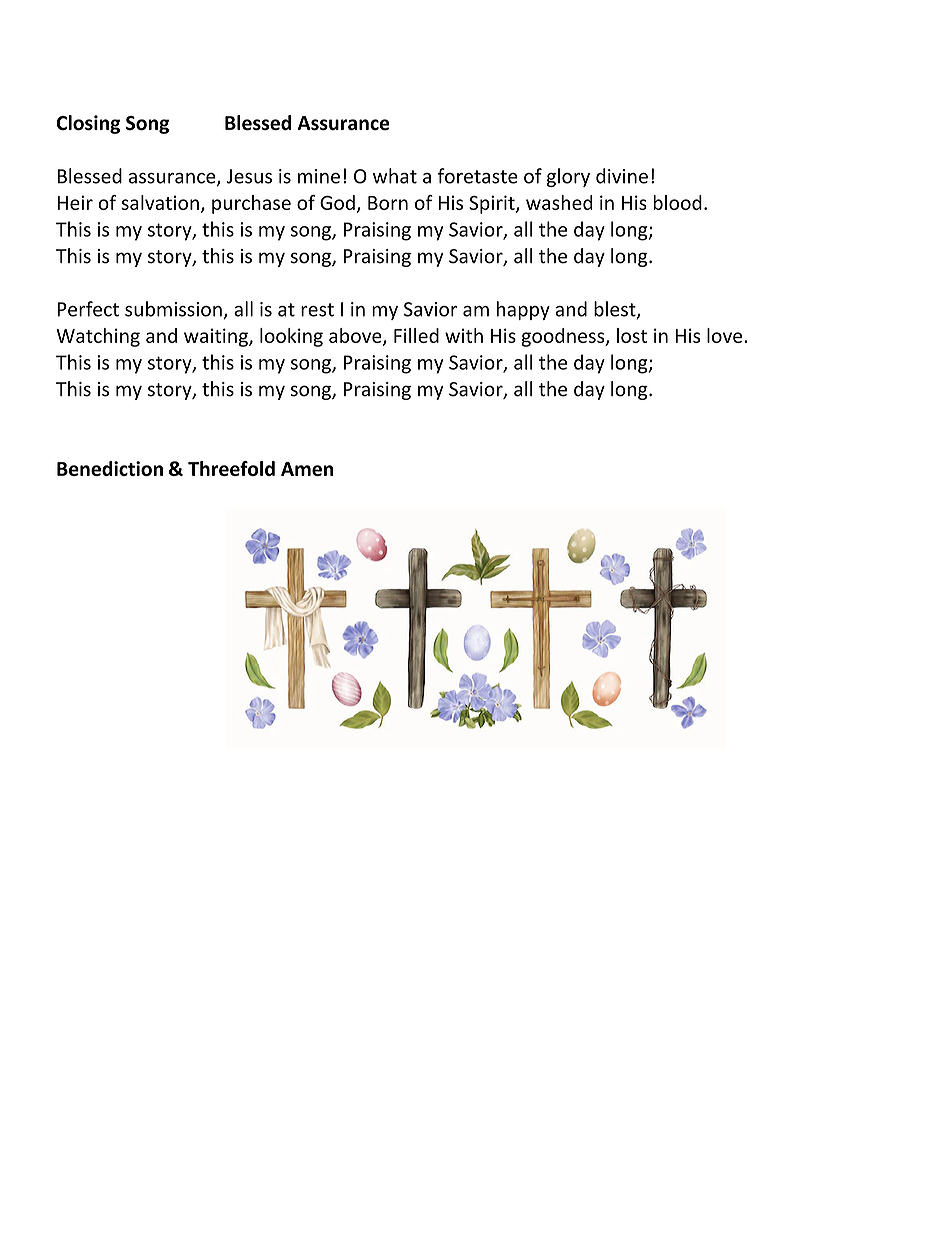 The image size is (952, 1233). What do you see at coordinates (616, 310) in the screenshot?
I see `blest` at bounding box center [616, 310].
